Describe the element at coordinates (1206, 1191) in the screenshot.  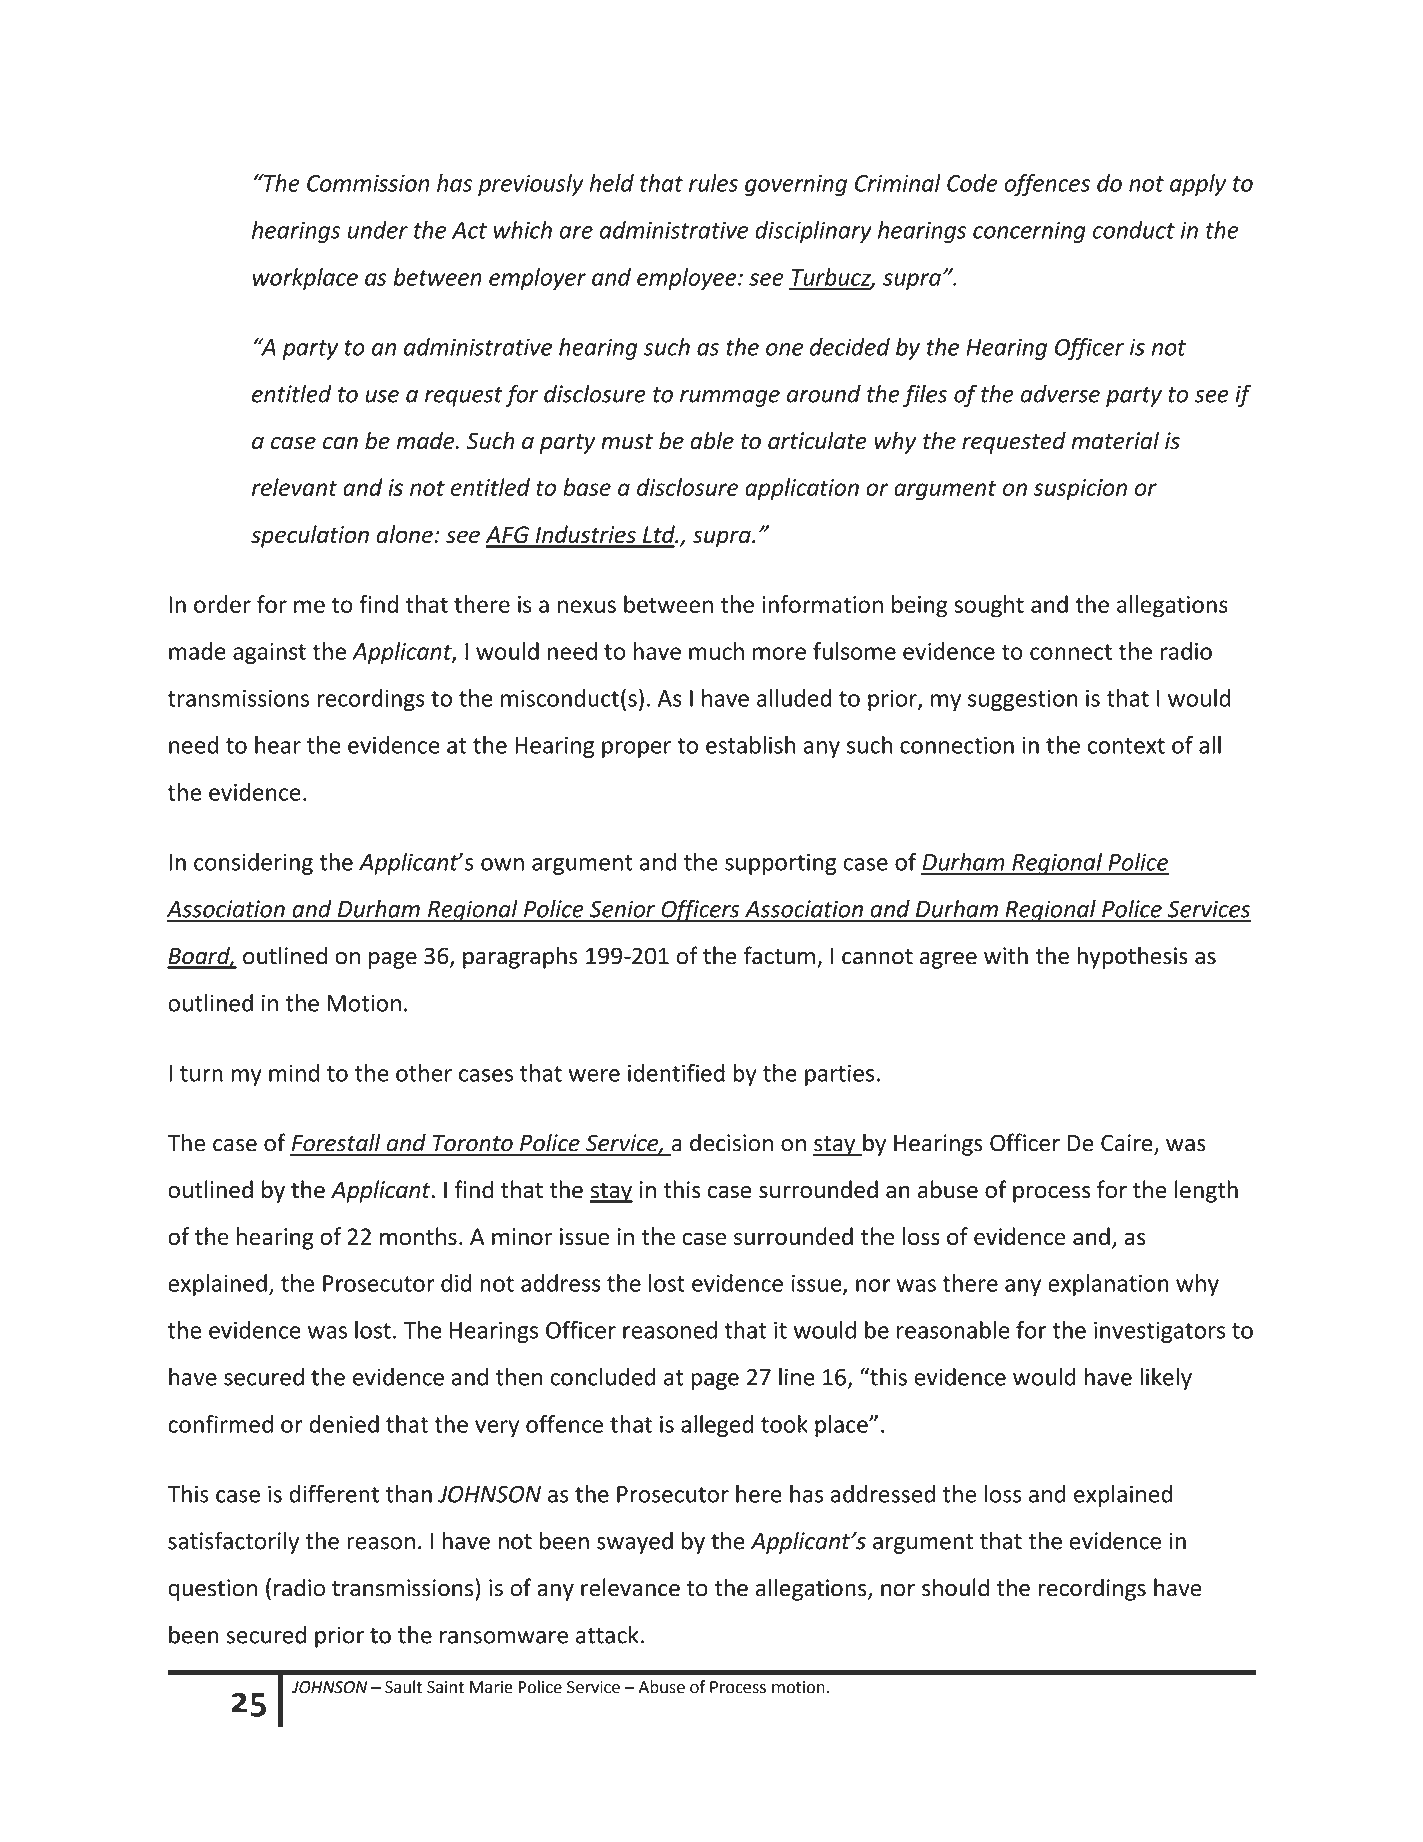
I see `length` at that location.
